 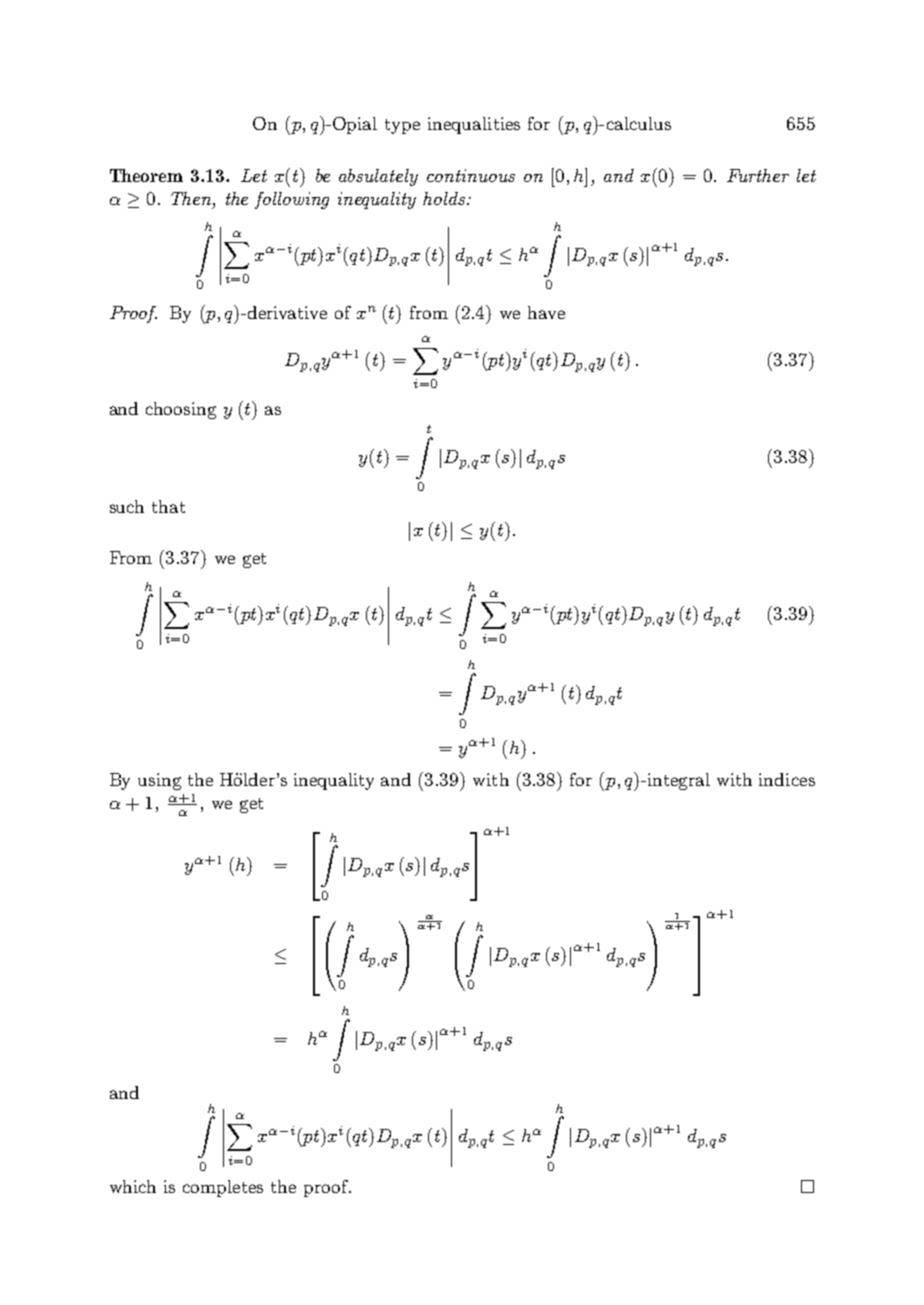 What do you see at coordinates (146, 175) in the document?
I see `Theorem` at bounding box center [146, 175].
